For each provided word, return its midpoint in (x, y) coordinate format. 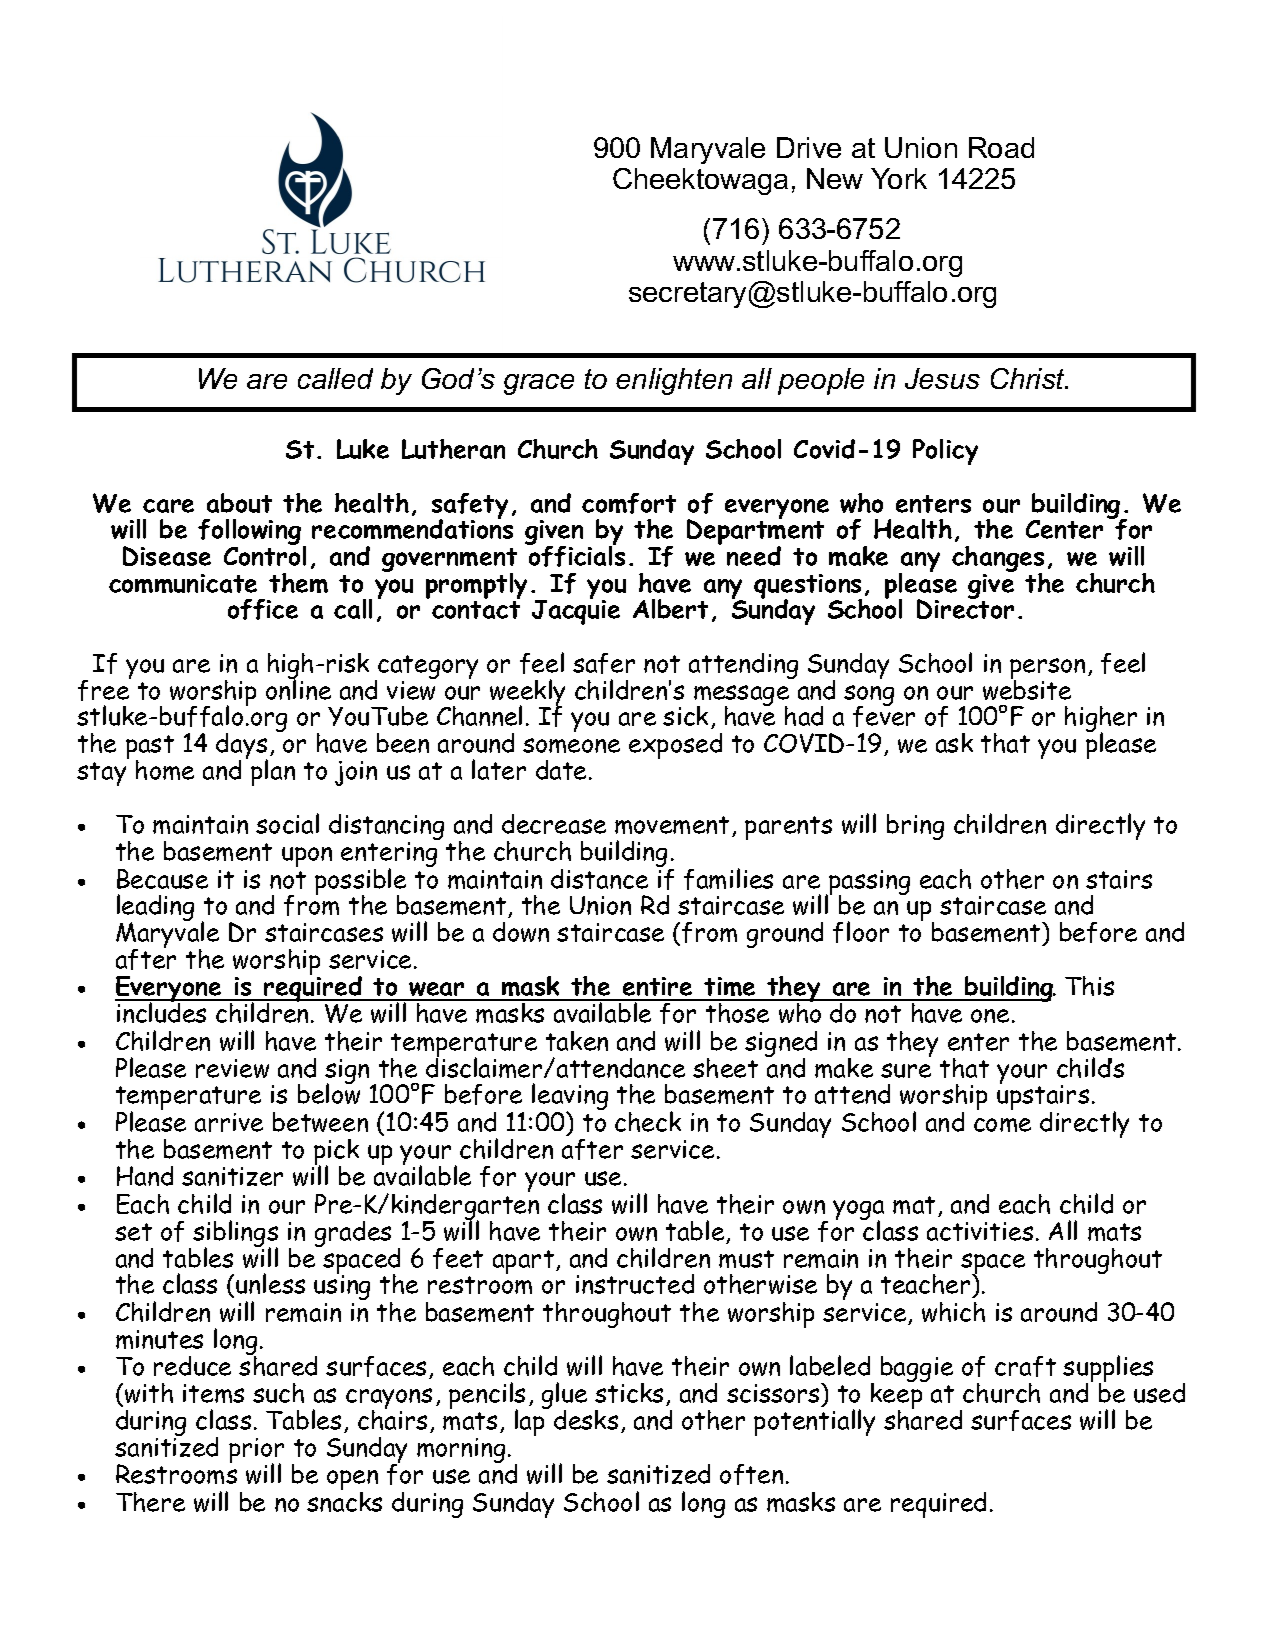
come (1002, 1125)
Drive (809, 147)
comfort (629, 503)
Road (1001, 147)
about (239, 503)
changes (998, 560)
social (287, 823)
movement (672, 825)
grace (539, 384)
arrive (229, 1122)
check (648, 1121)
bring (915, 827)
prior (256, 1452)
